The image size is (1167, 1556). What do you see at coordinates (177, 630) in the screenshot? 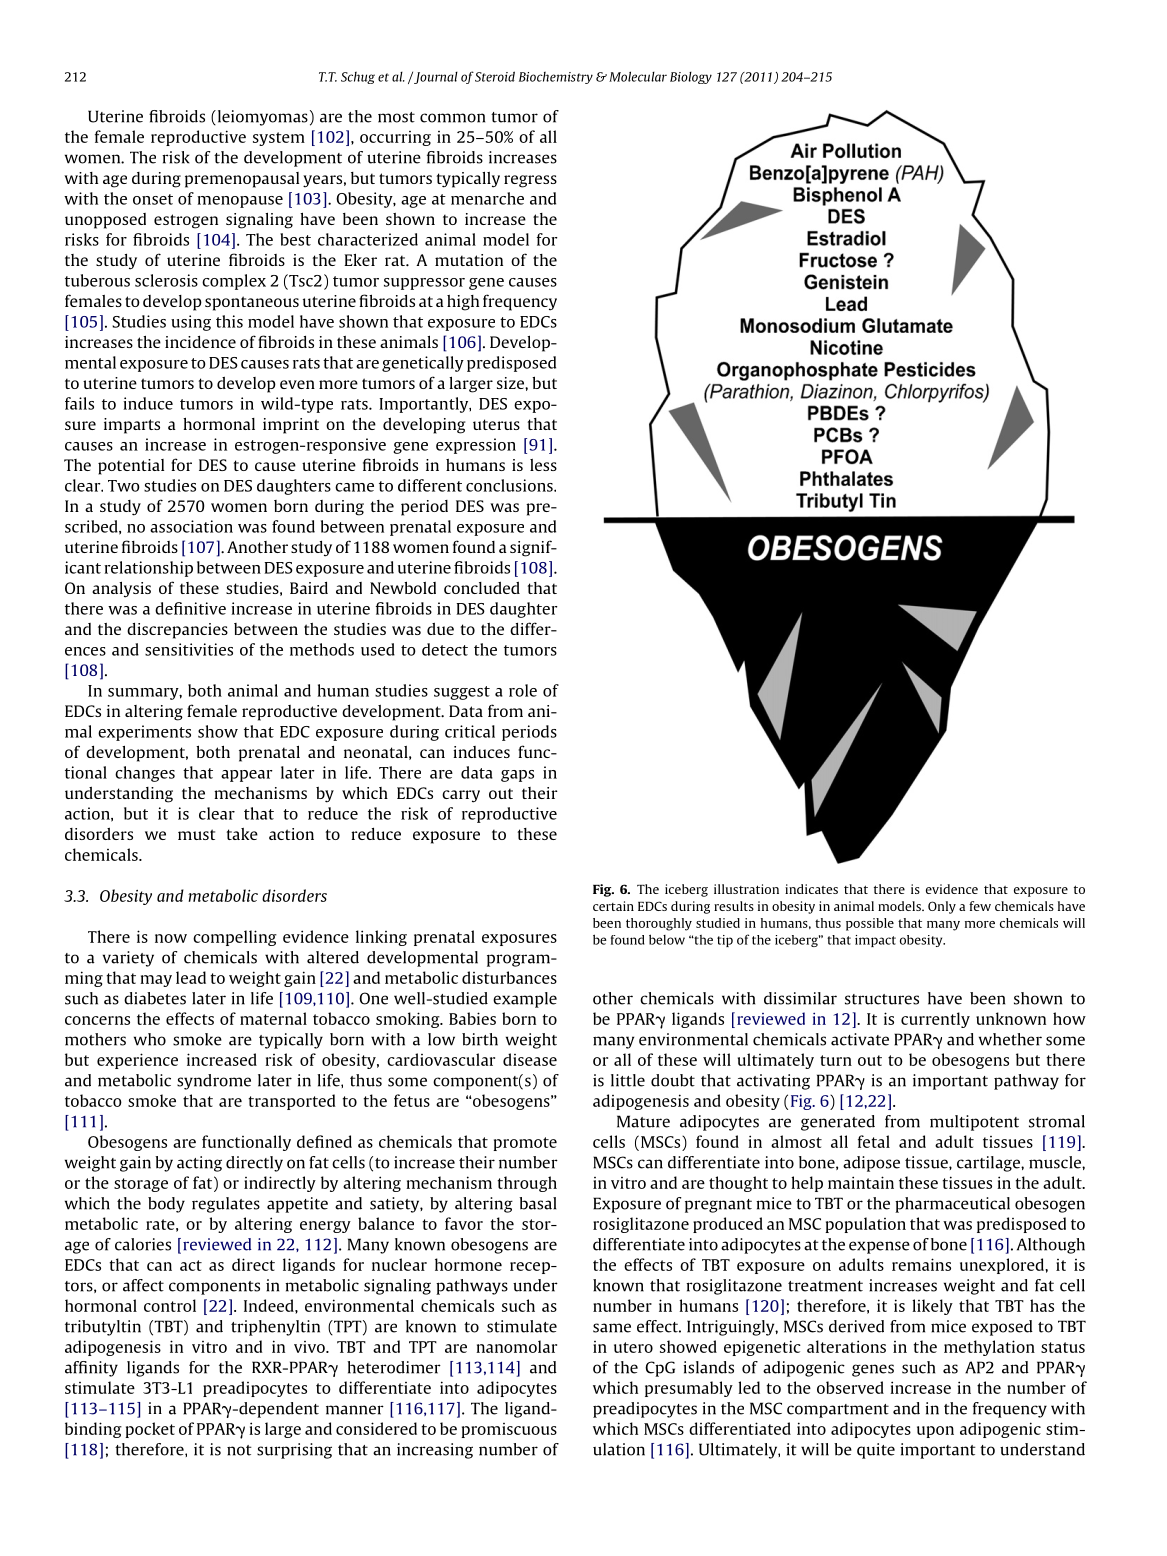
I see `discrepancies` at bounding box center [177, 630].
